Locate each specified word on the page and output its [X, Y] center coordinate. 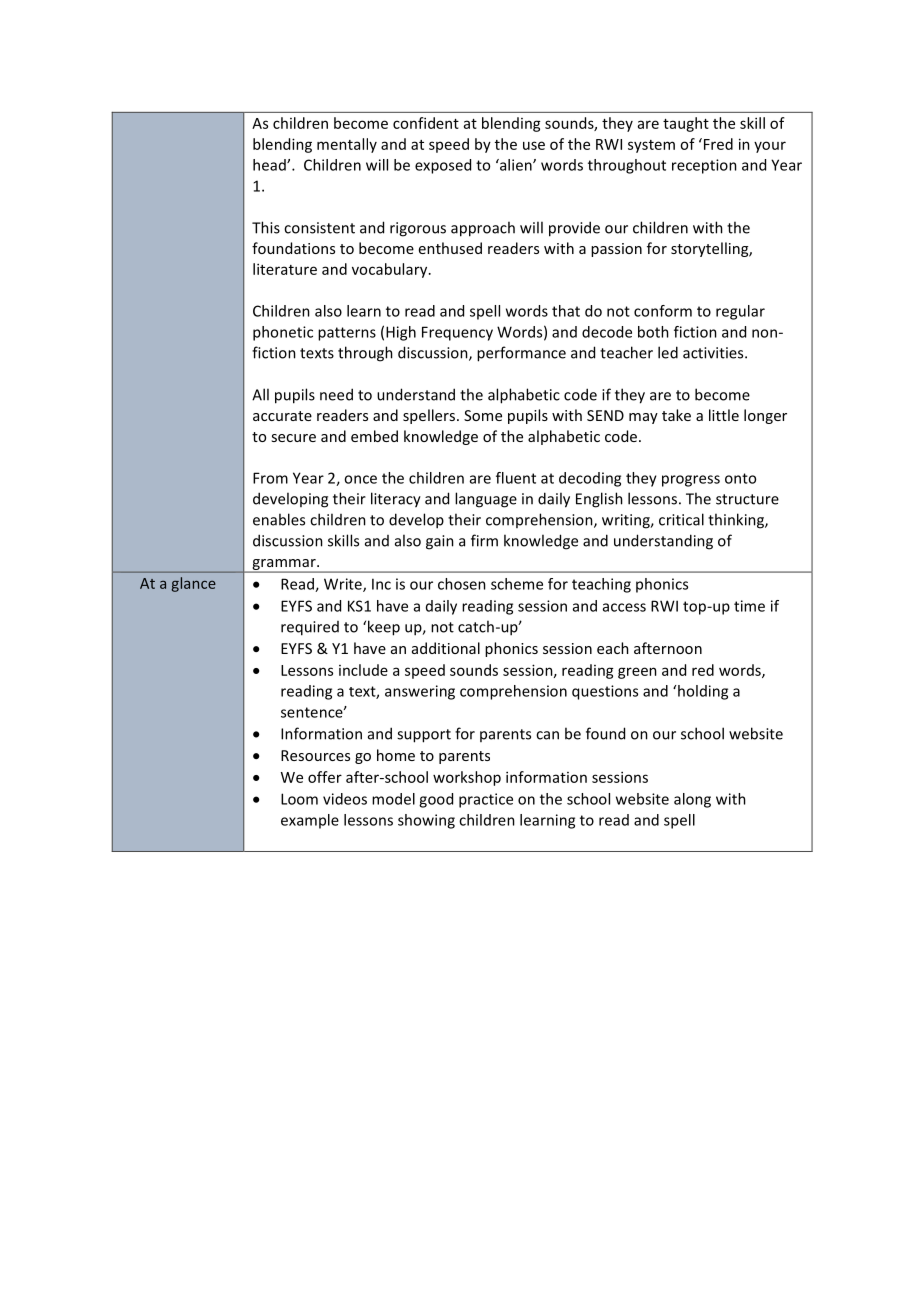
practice [486, 800]
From [270, 478]
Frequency [457, 333]
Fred [717, 144]
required [310, 628]
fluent [516, 478]
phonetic [283, 333]
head [270, 165]
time [749, 606]
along [692, 800]
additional [446, 648]
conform [663, 311]
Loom [299, 799]
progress [691, 481]
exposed [443, 166]
